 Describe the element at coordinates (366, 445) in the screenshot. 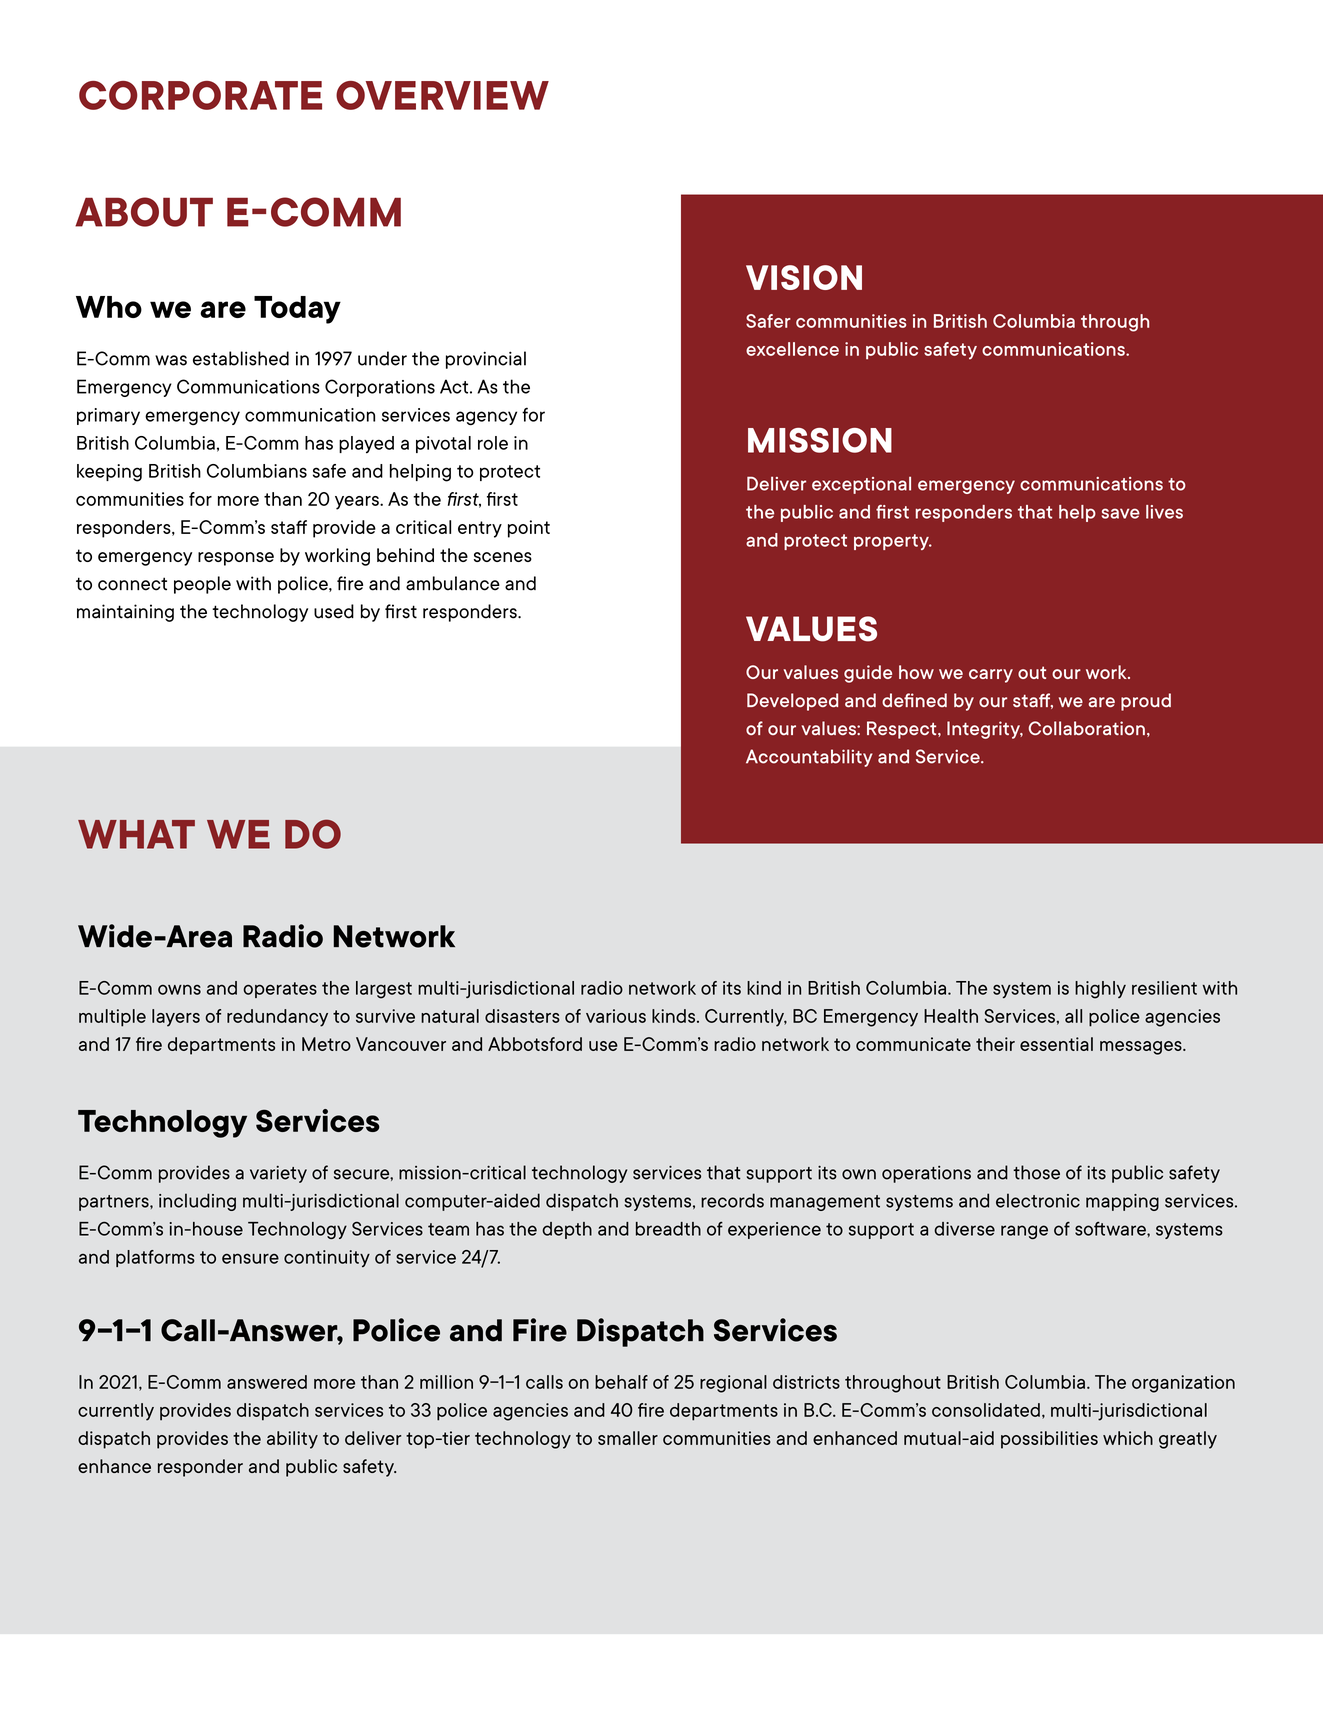

I see `played` at that location.
